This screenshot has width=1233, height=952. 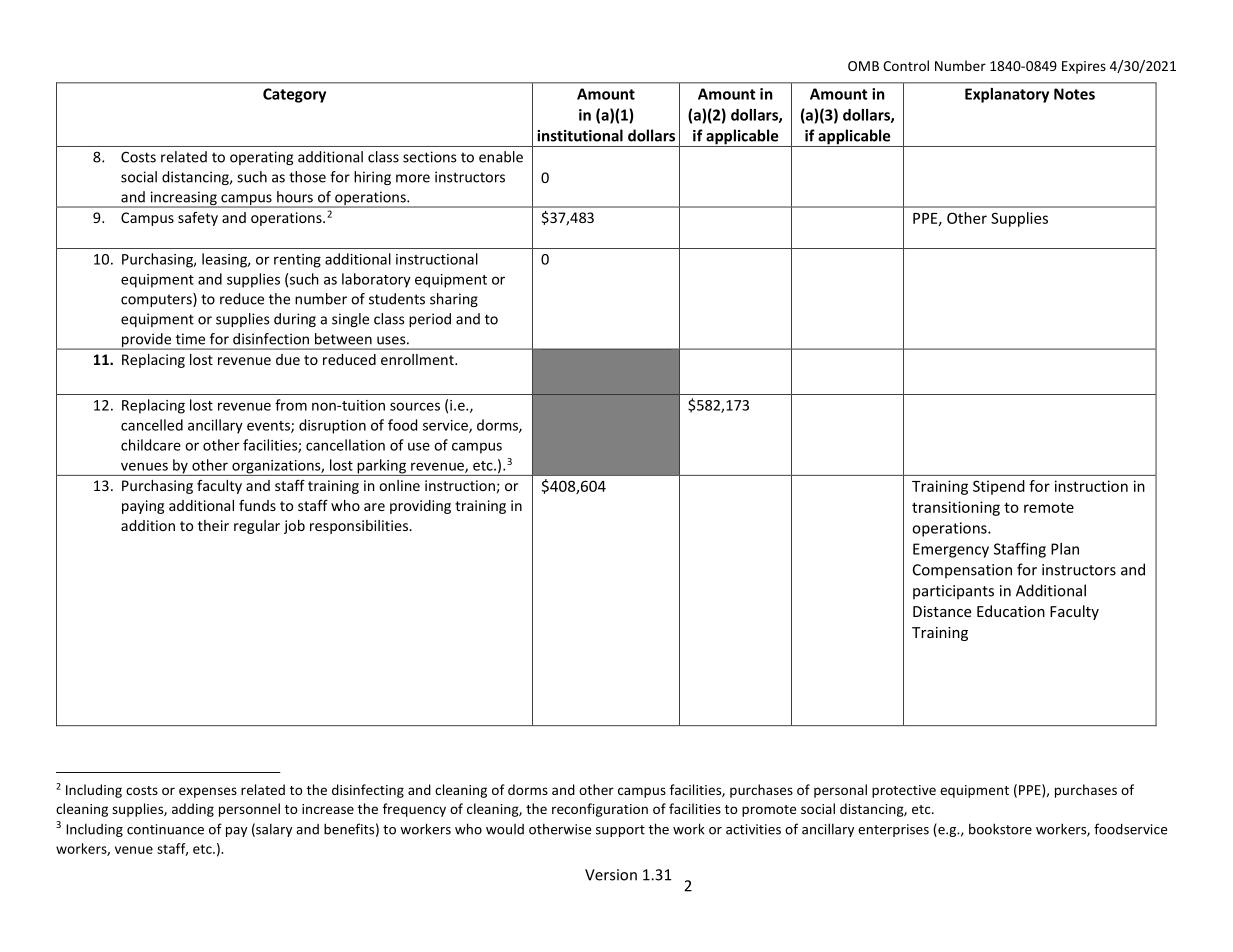 What do you see at coordinates (906, 65) in the screenshot?
I see `Control` at bounding box center [906, 65].
